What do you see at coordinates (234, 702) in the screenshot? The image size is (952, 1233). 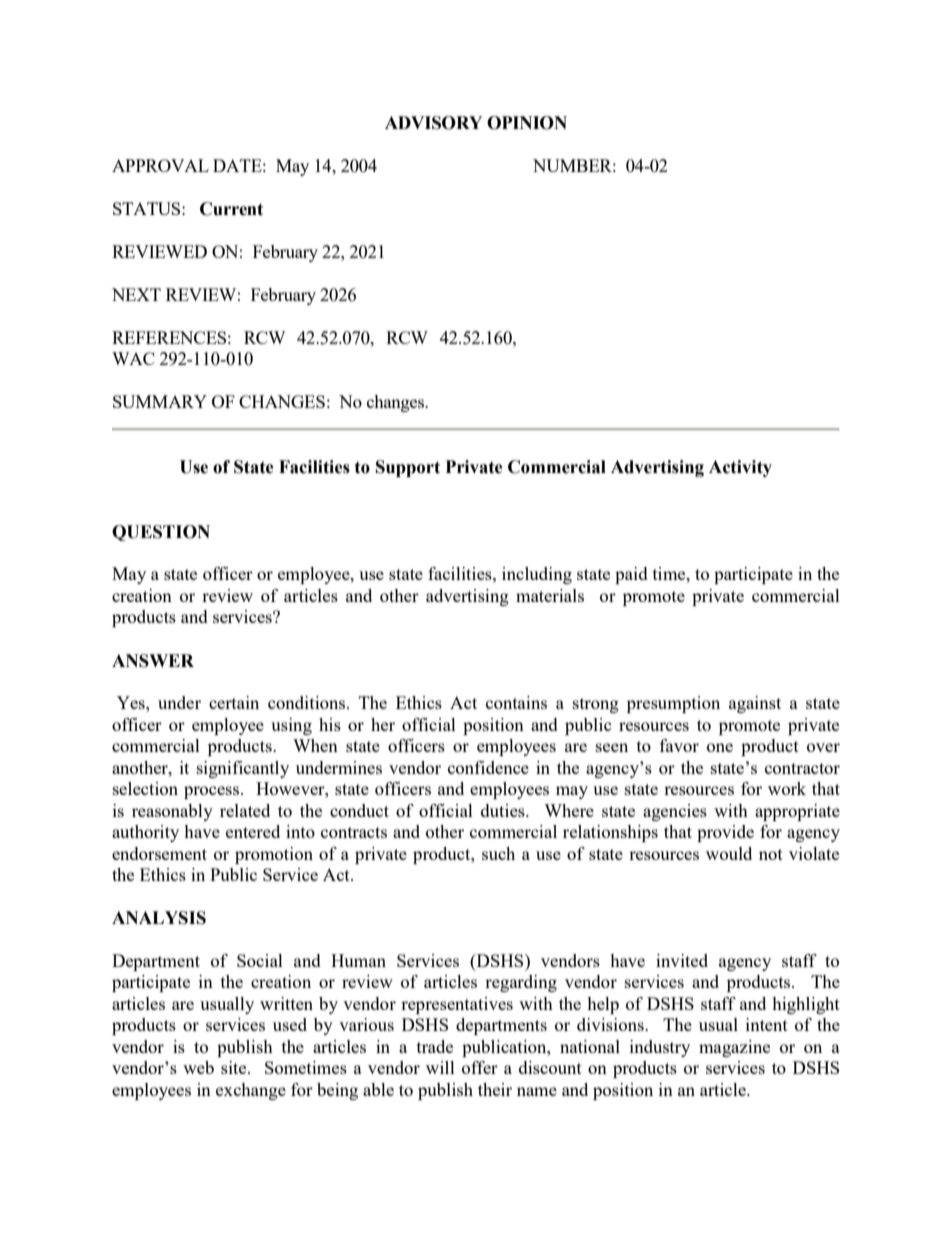 I see `certain` at bounding box center [234, 702].
